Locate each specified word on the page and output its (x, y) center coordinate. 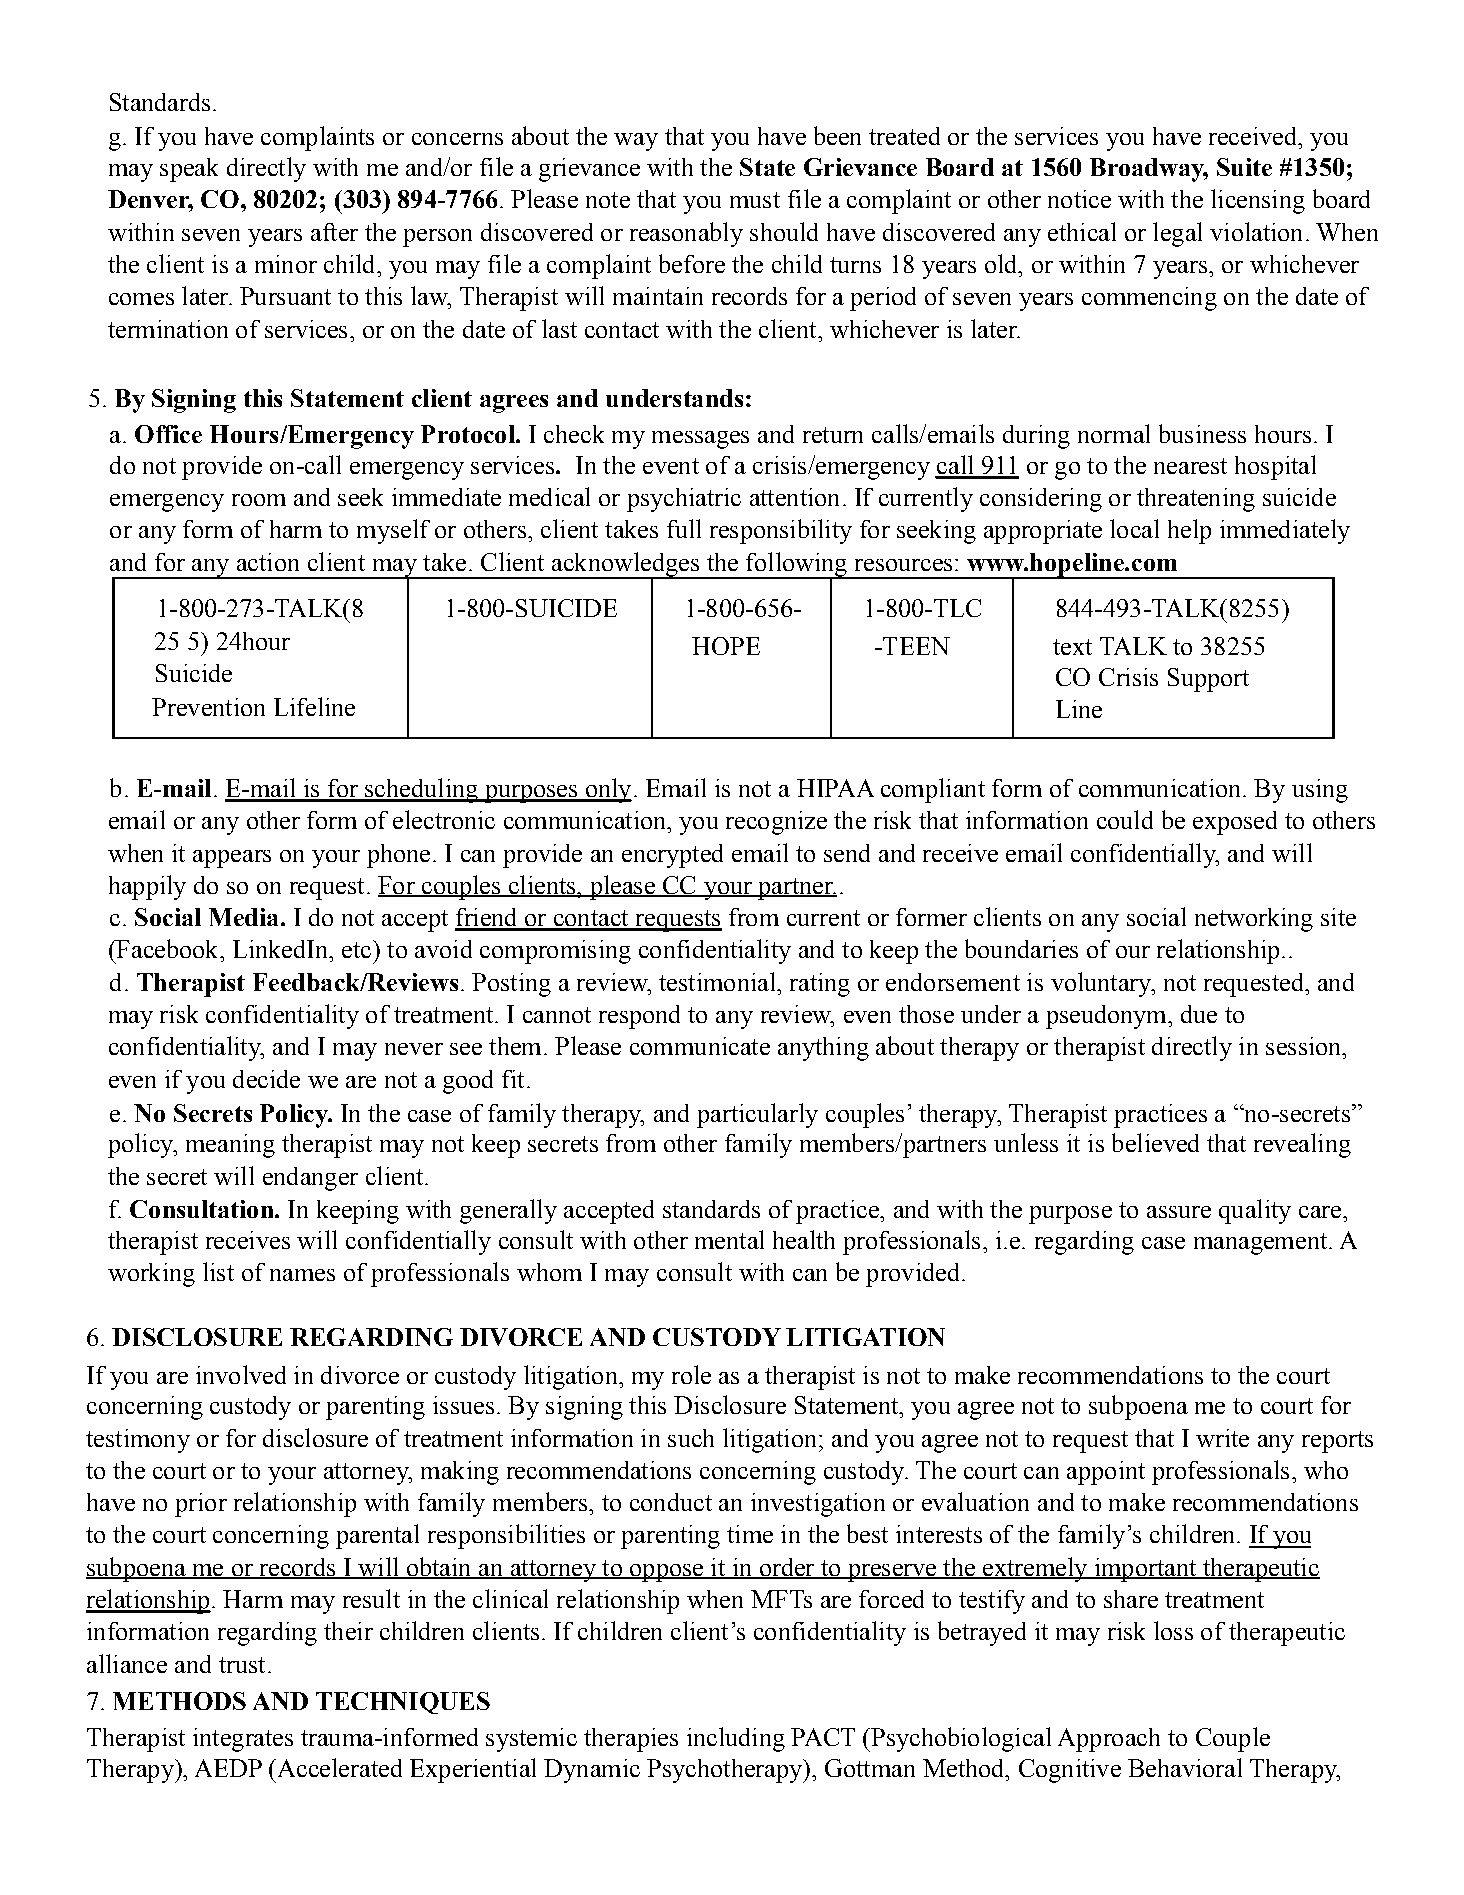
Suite (1244, 167)
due (1199, 1014)
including (736, 1739)
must (755, 200)
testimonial (718, 981)
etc (358, 949)
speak (189, 170)
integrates (243, 1740)
